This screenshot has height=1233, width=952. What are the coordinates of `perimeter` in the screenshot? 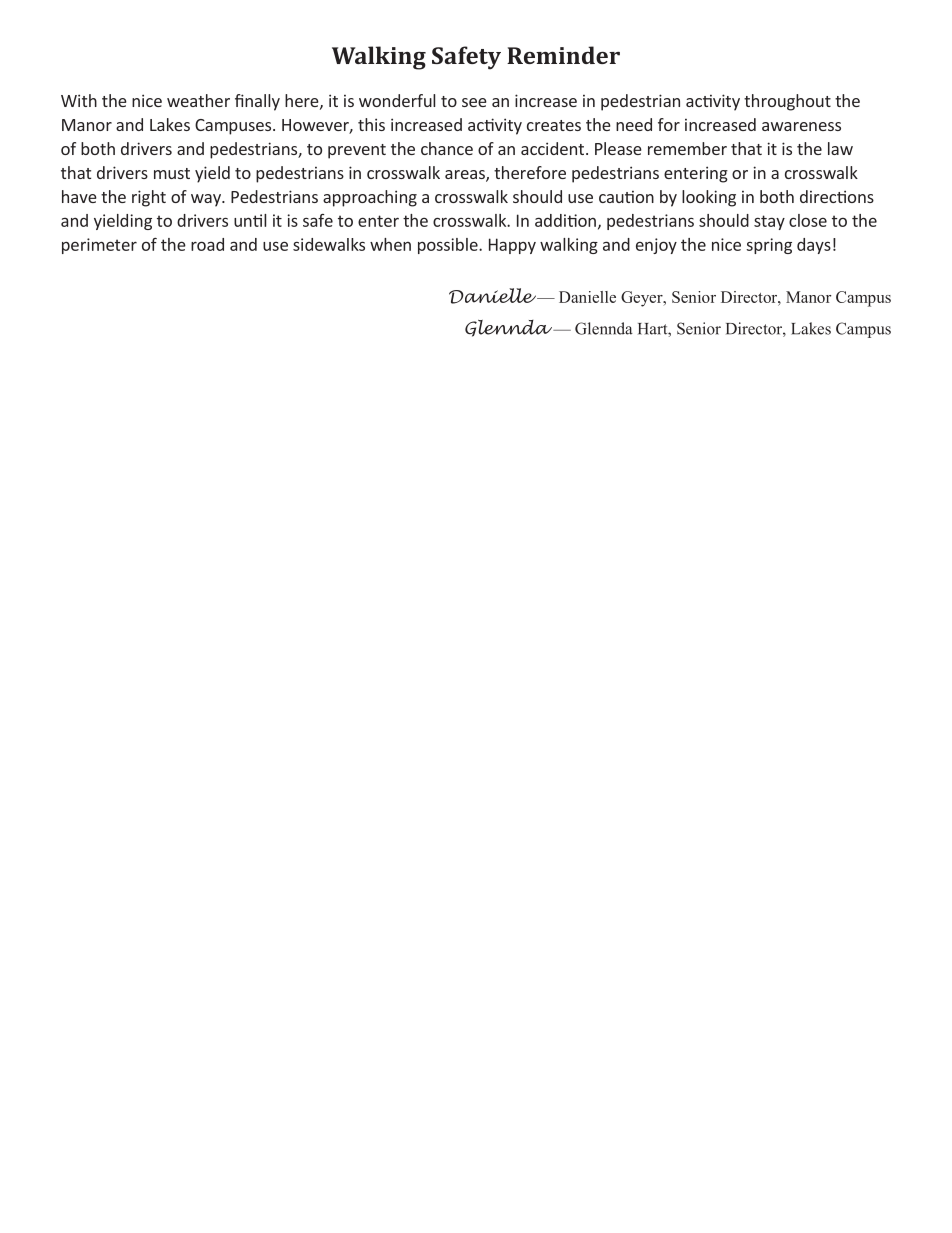 It's located at (99, 246).
